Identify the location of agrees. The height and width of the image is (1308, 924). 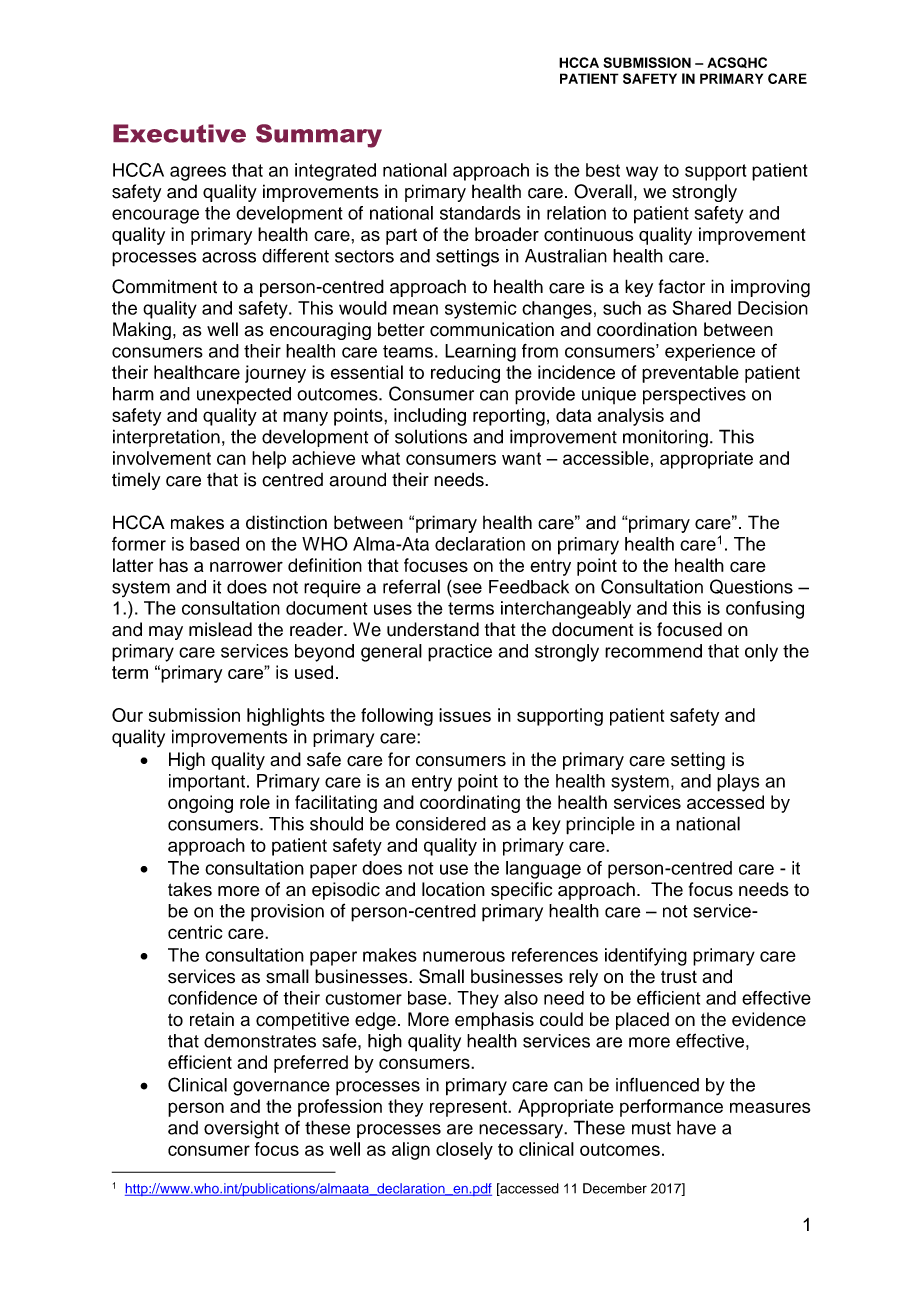
(198, 173).
